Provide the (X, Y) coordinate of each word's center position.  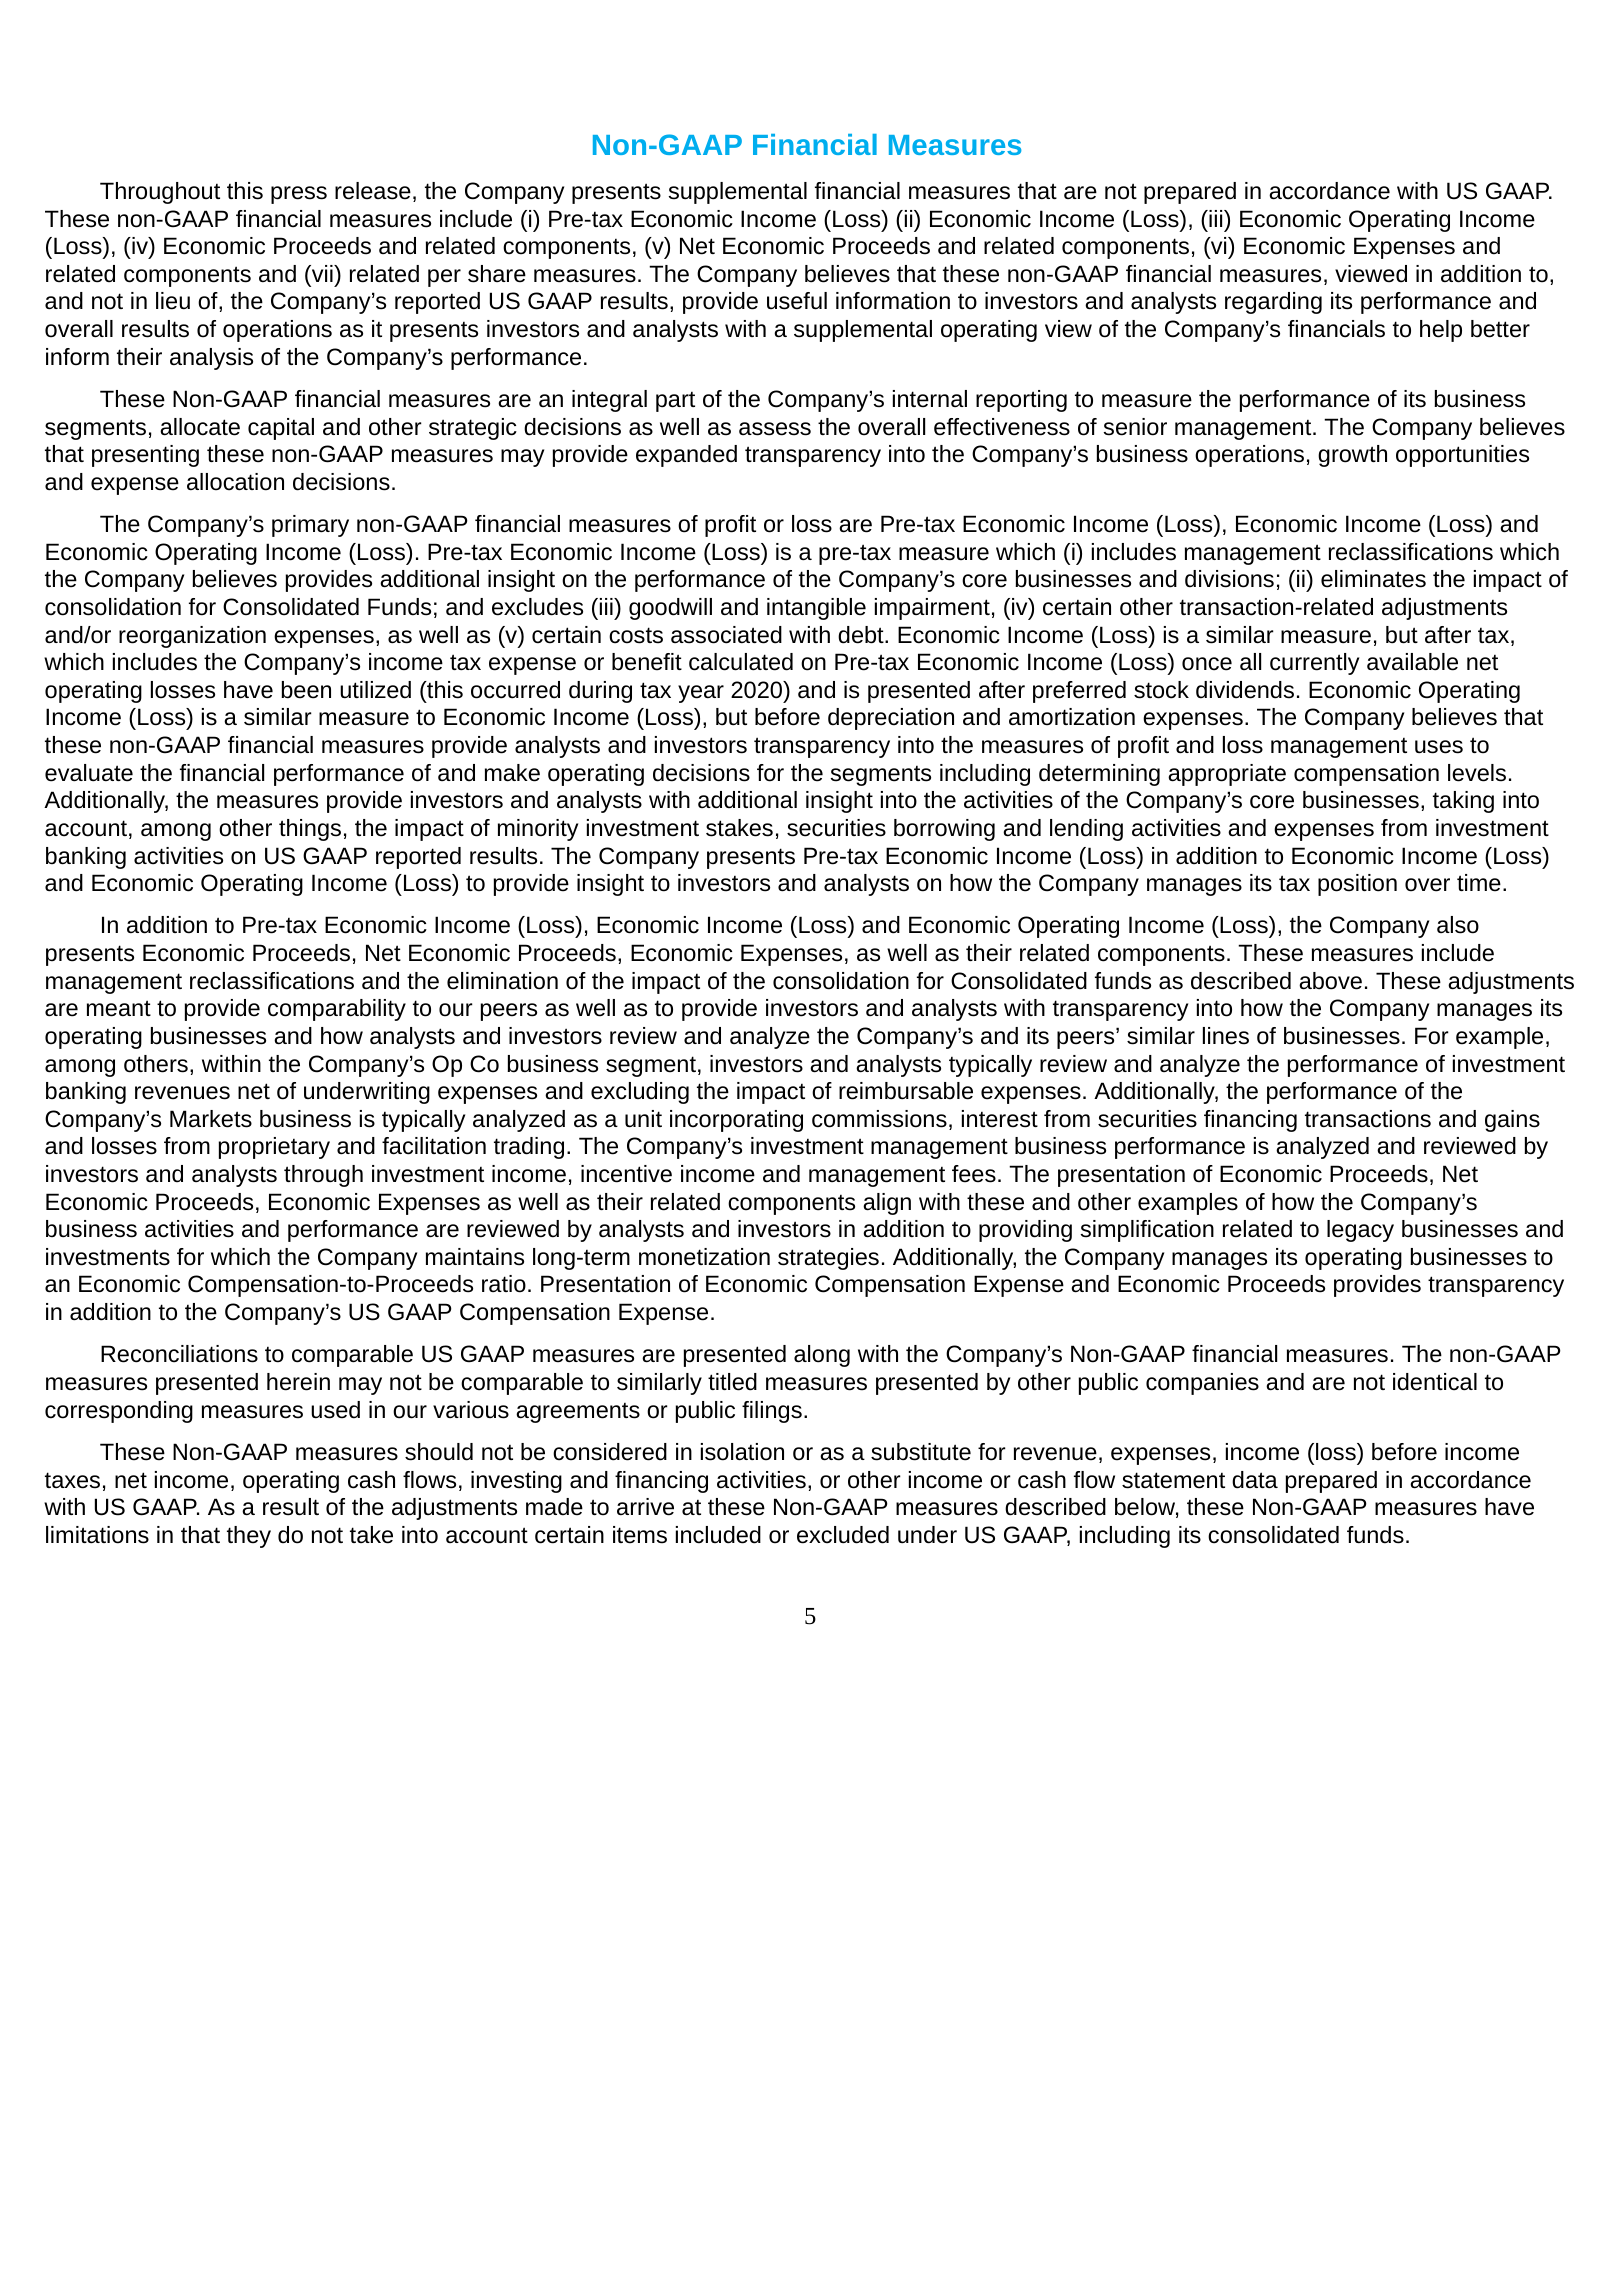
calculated (741, 662)
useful (797, 301)
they (249, 1537)
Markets (211, 1119)
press (299, 195)
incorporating (736, 1121)
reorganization (192, 637)
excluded (843, 1535)
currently (1314, 664)
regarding (1273, 303)
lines (1226, 1036)
